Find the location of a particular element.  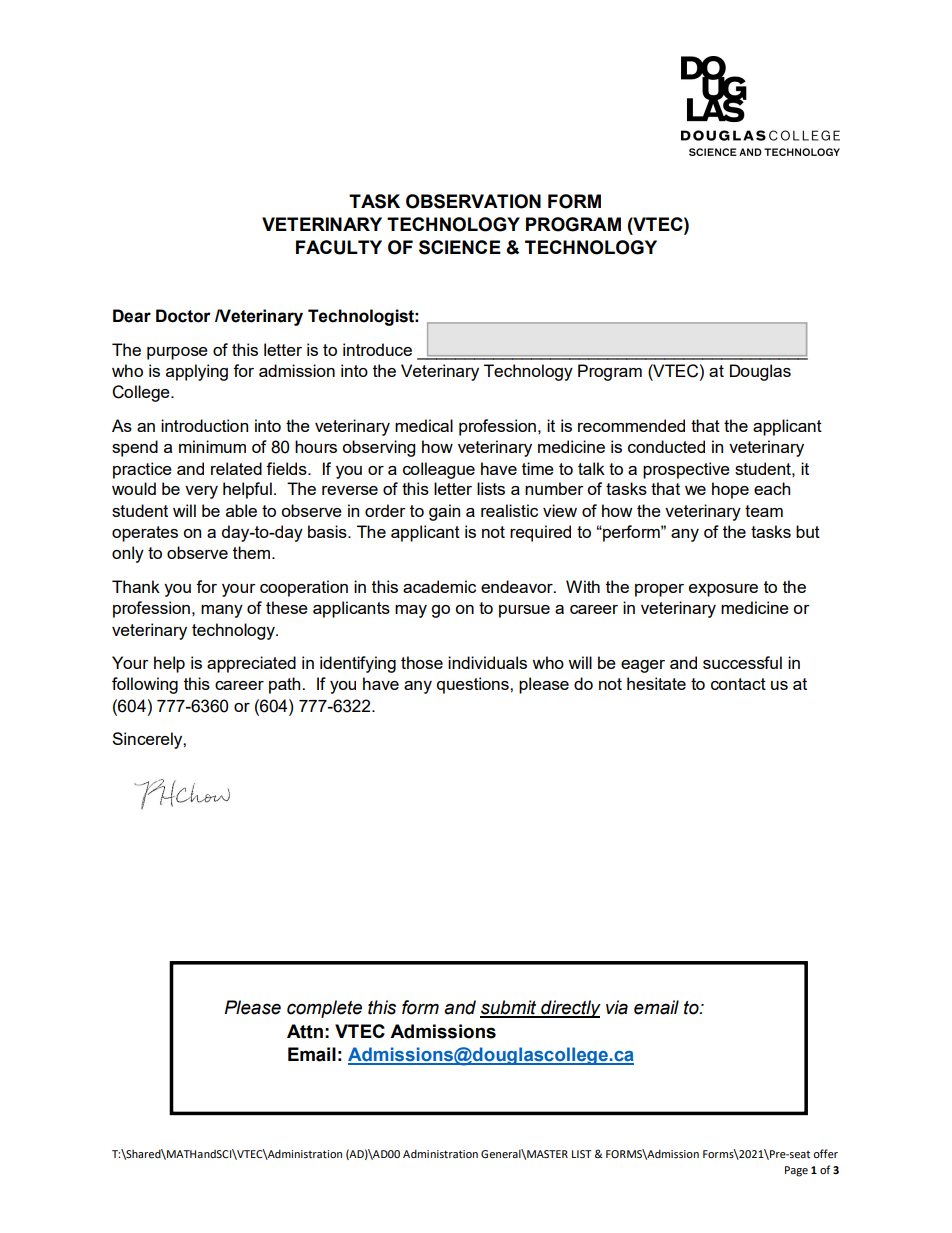

submit is located at coordinates (509, 1008).
